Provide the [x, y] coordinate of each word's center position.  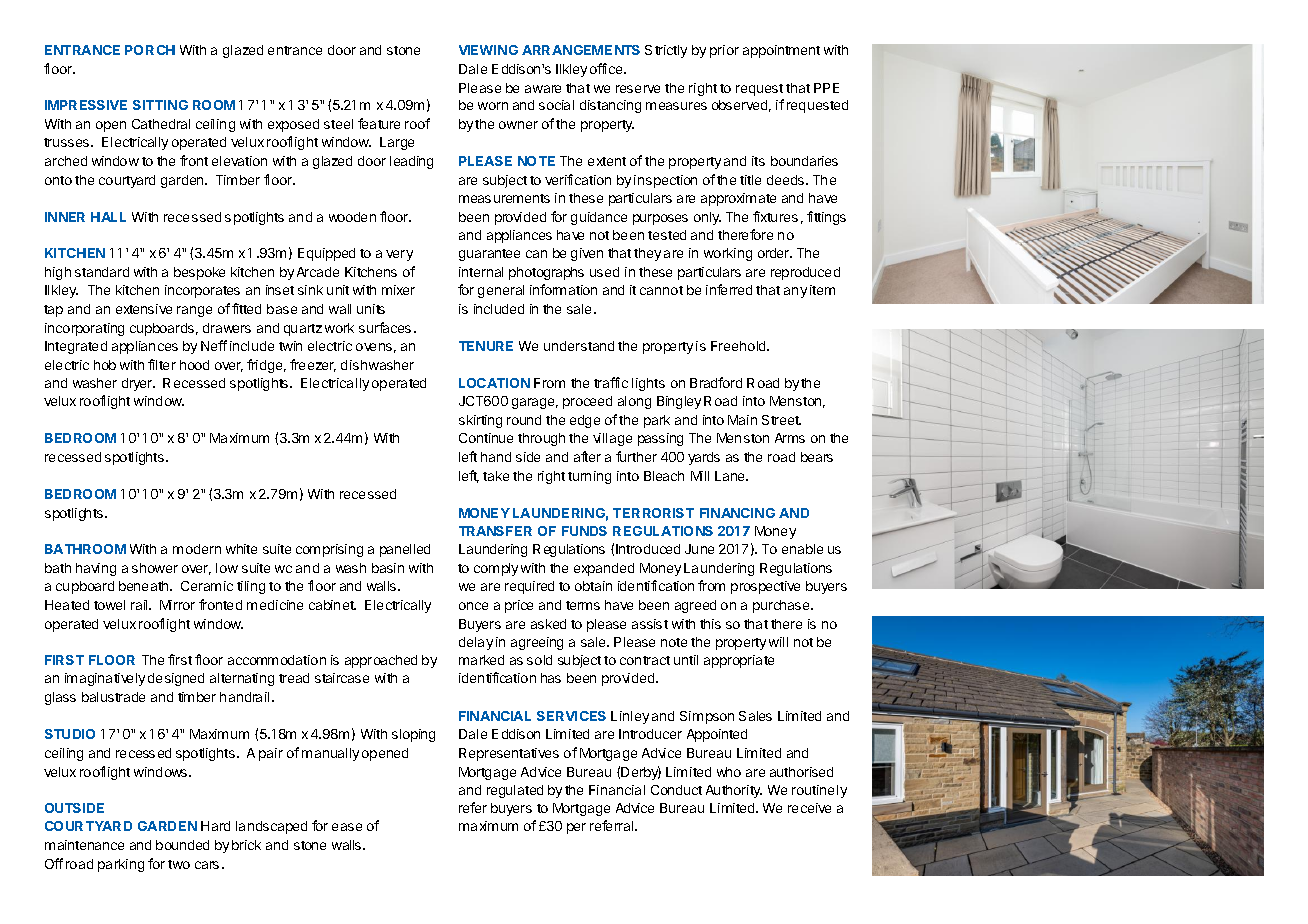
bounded [182, 845]
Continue [486, 438]
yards [704, 458]
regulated [515, 791]
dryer [138, 384]
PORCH [150, 50]
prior [724, 51]
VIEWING [488, 50]
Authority [734, 791]
